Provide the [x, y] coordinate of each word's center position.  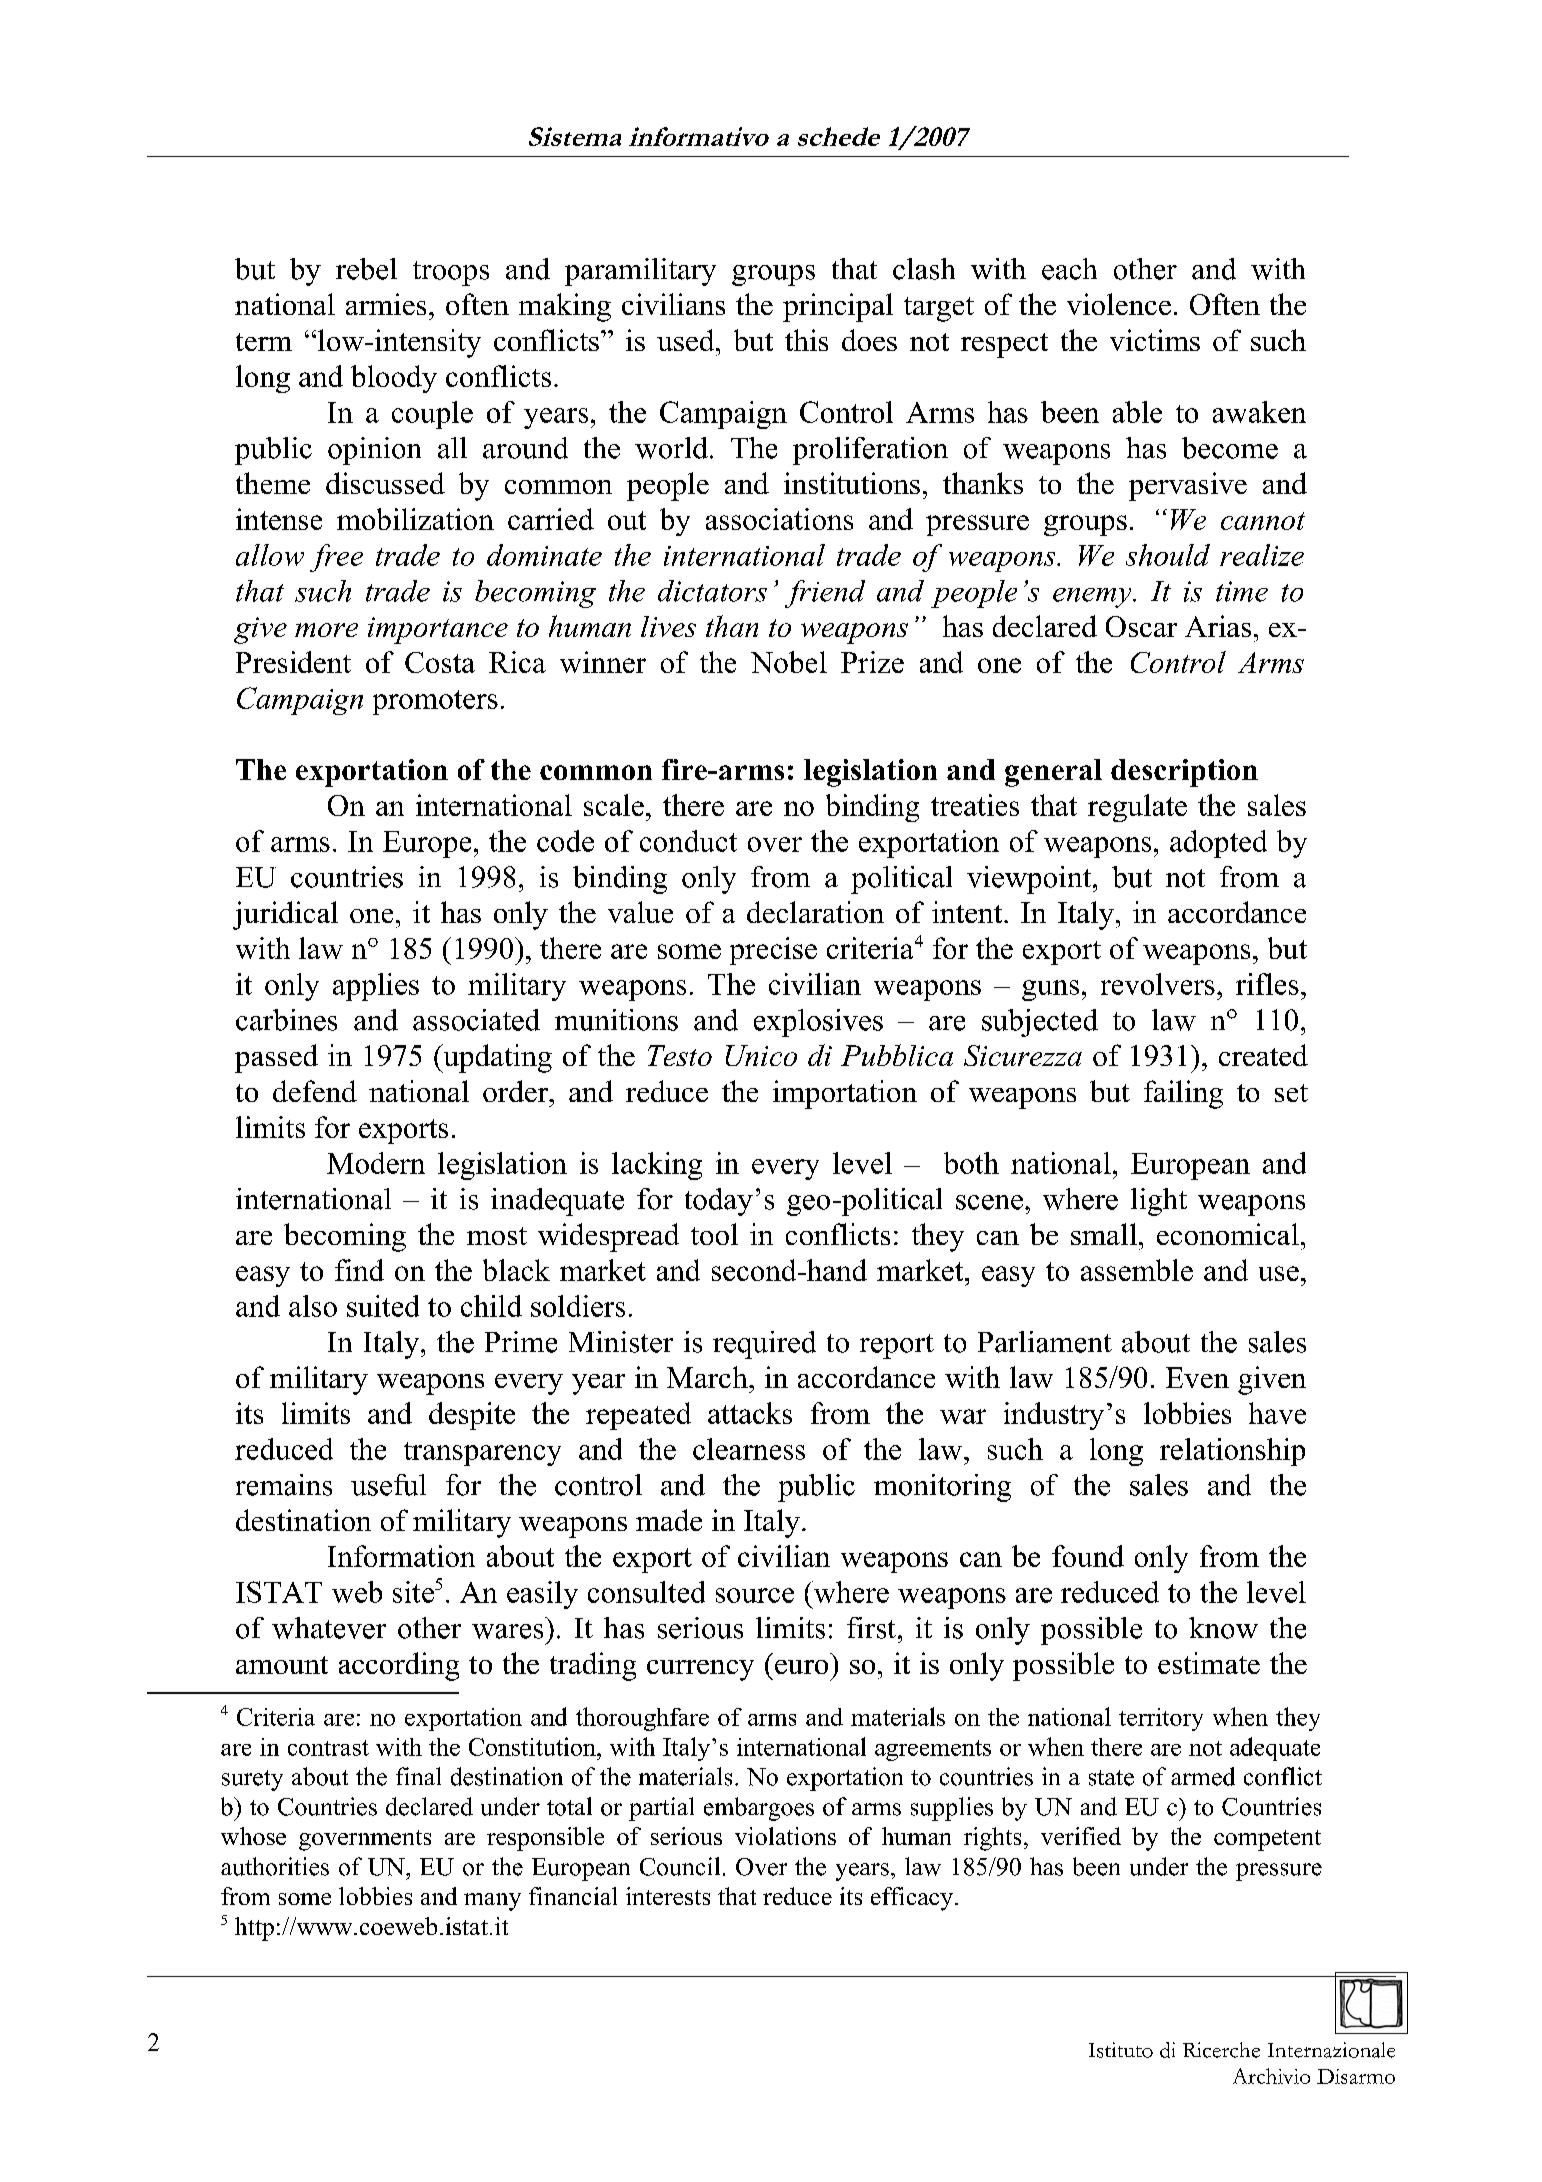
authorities [275, 1866]
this [806, 340]
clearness [749, 1449]
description [1184, 773]
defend [315, 1091]
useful [388, 1485]
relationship [1232, 1452]
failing [1183, 1094]
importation [845, 1094]
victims [1155, 340]
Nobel [789, 662]
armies [386, 304]
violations [785, 1836]
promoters [435, 702]
